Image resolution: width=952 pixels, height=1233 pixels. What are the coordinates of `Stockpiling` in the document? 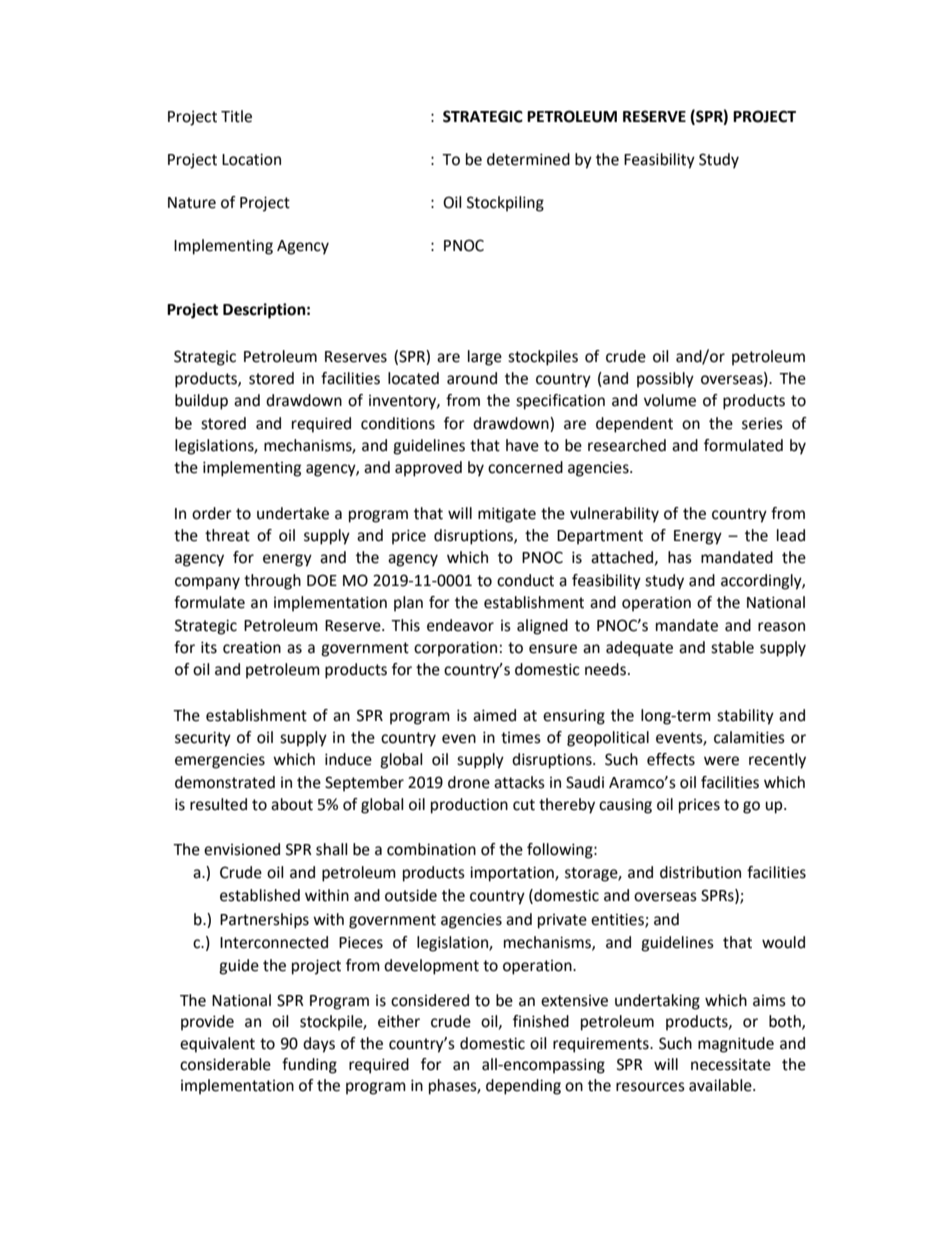 It's located at (505, 204).
